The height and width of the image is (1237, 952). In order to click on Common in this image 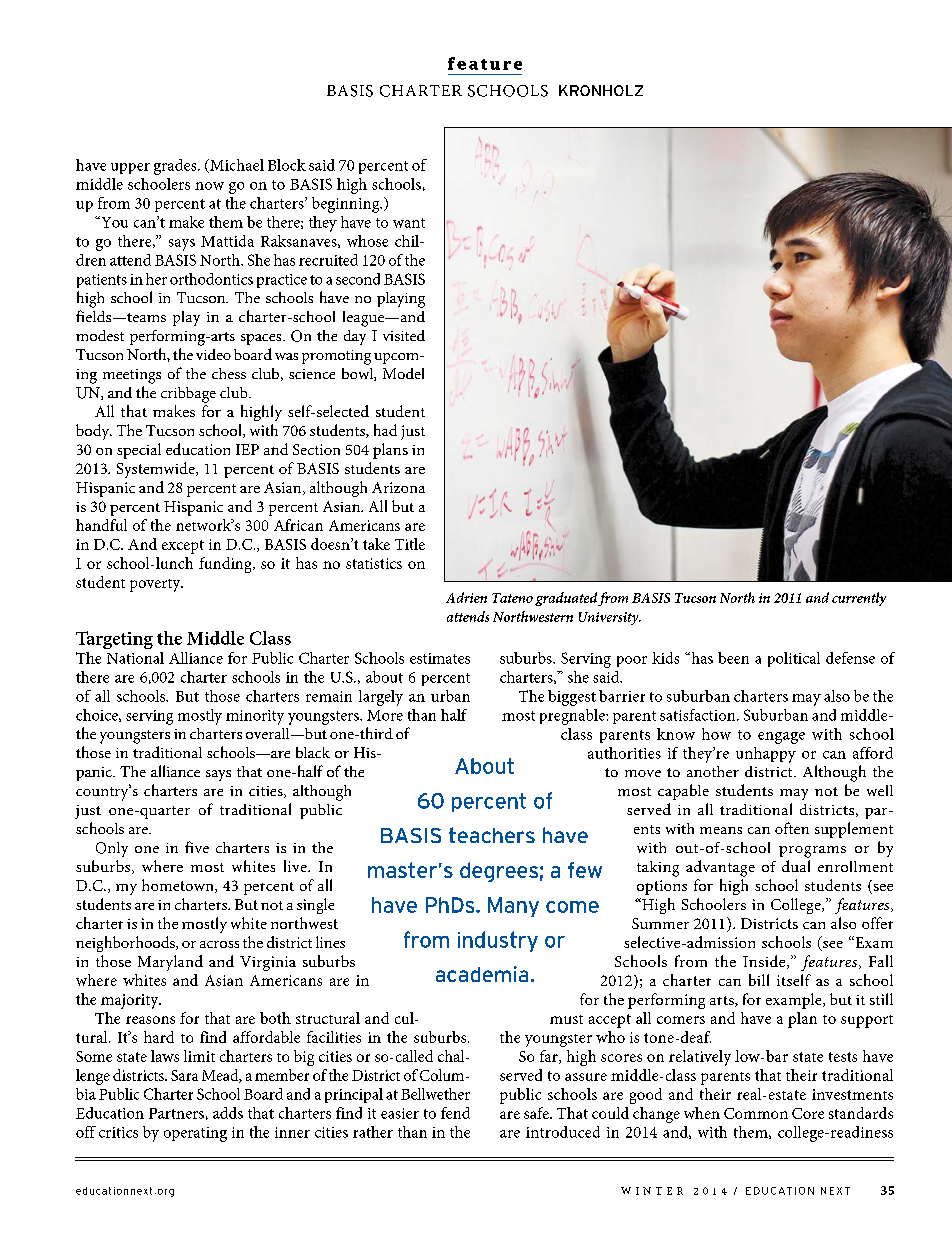, I will do `click(756, 1113)`.
